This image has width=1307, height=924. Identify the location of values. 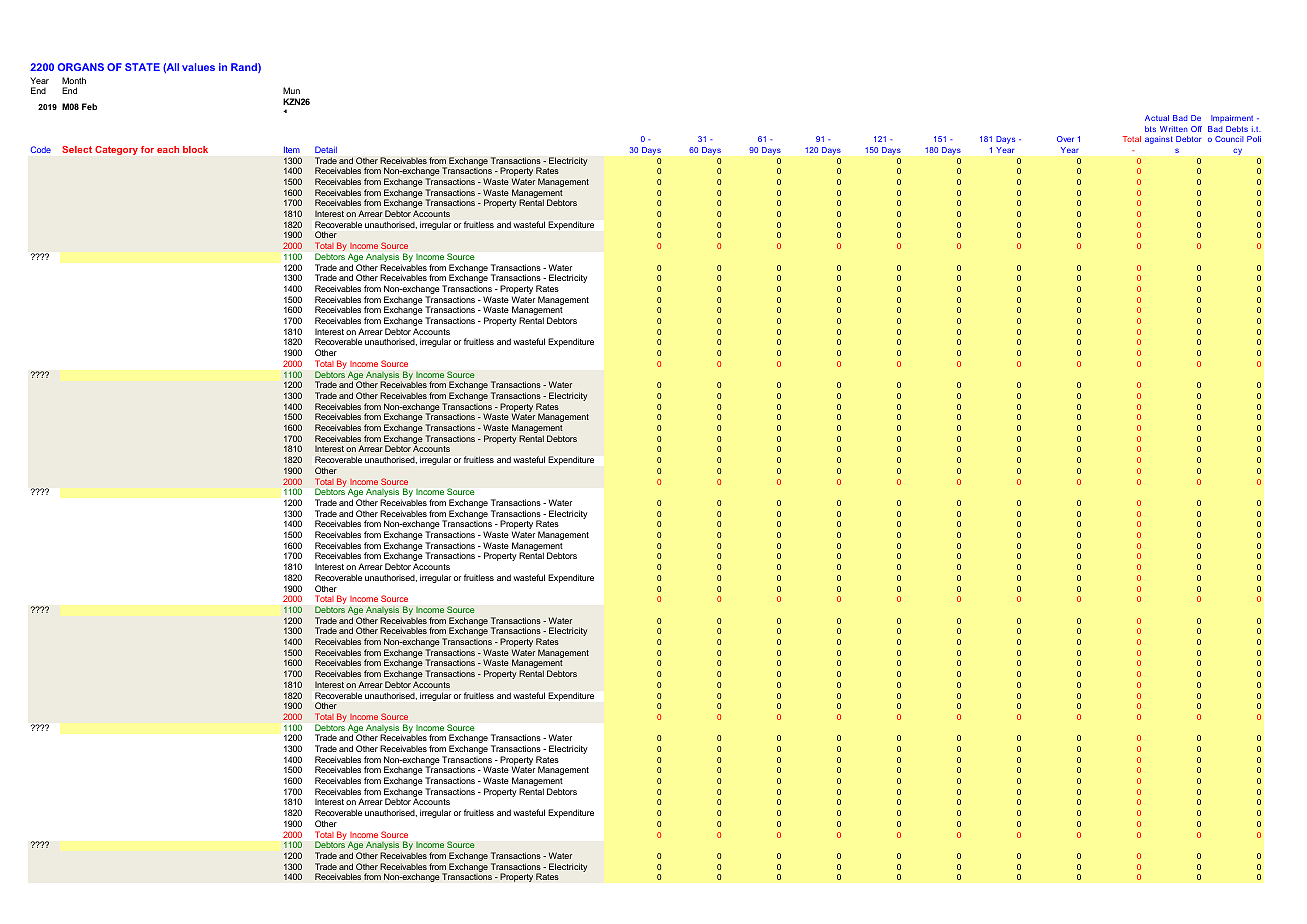
(198, 67).
